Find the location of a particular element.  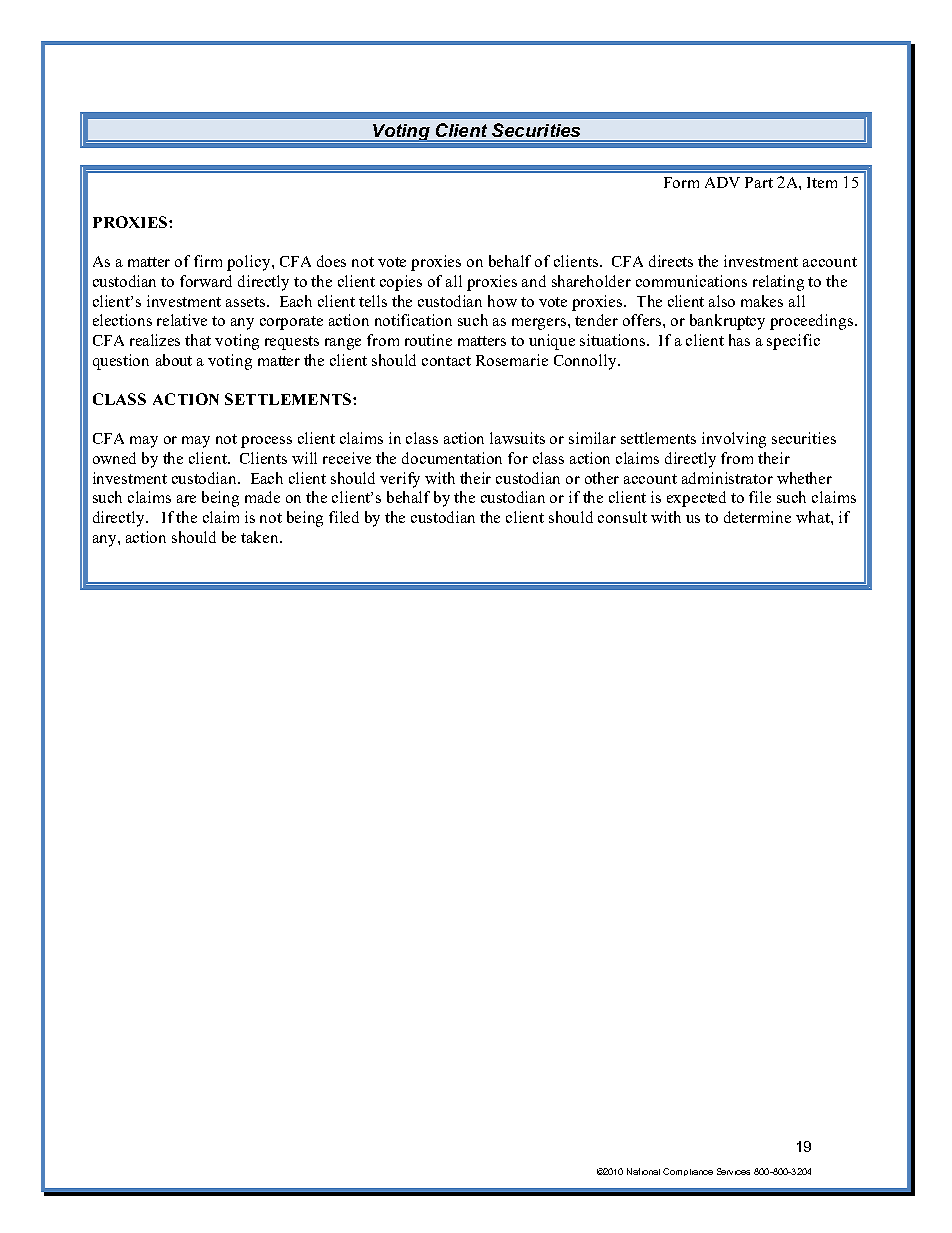

ADV is located at coordinates (722, 182).
